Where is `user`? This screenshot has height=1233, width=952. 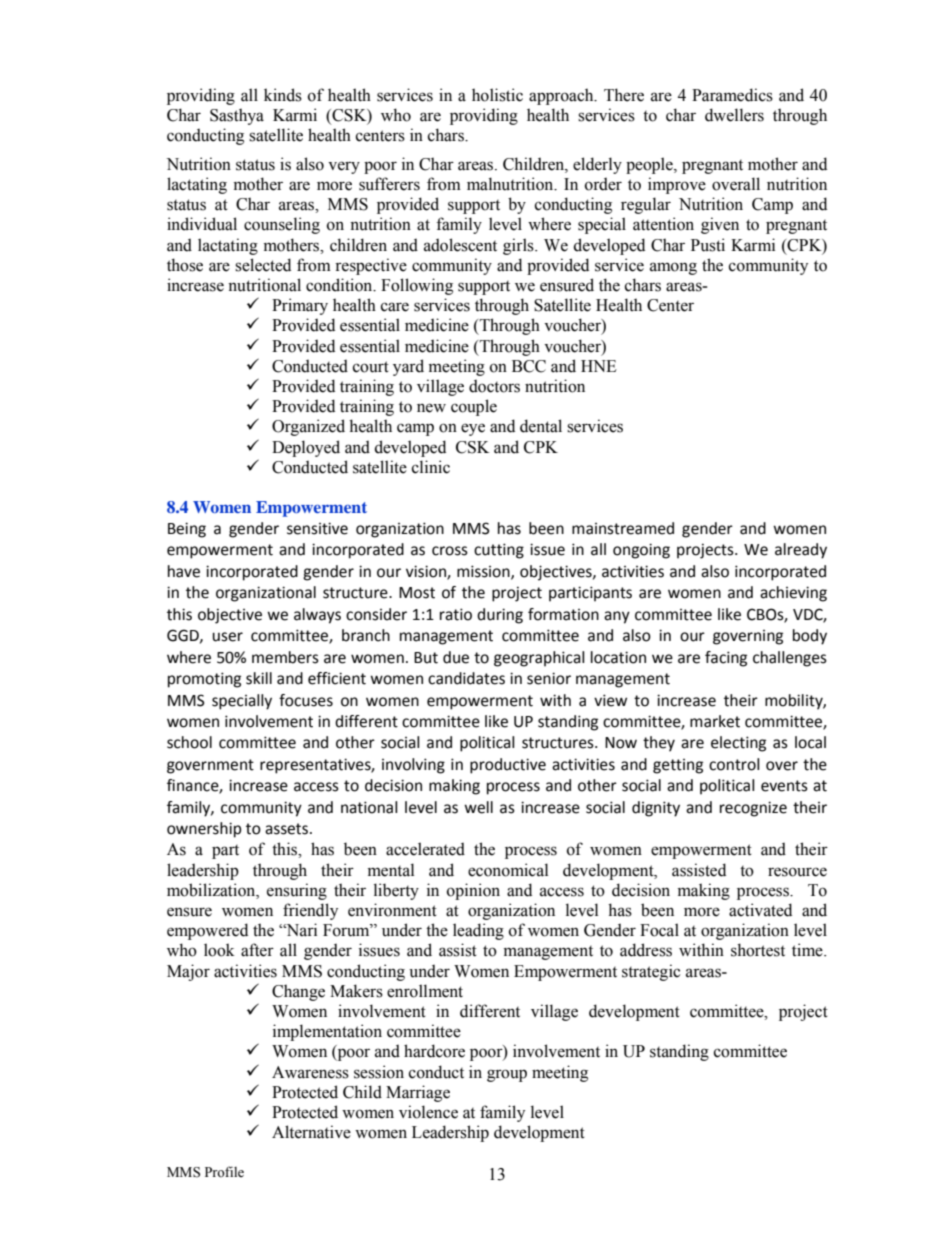 user is located at coordinates (227, 637).
